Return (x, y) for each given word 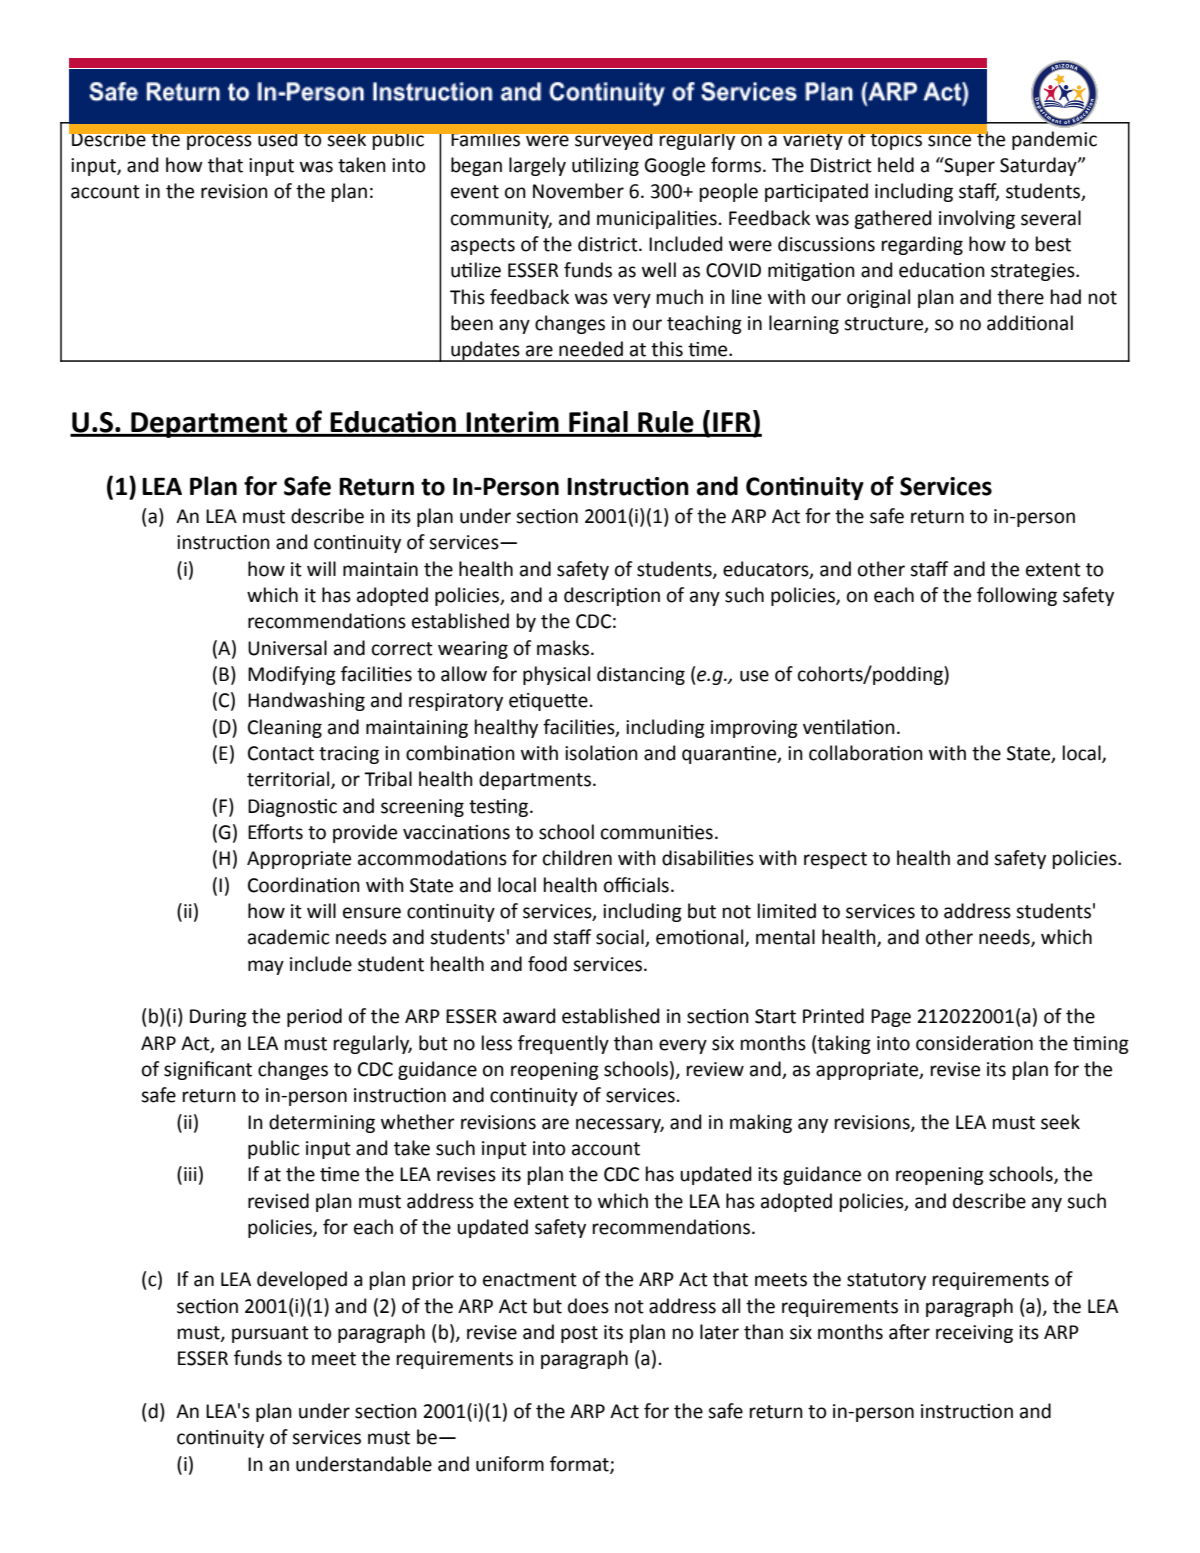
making (761, 1123)
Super (969, 166)
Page (891, 1018)
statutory (886, 1281)
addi (1006, 323)
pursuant (270, 1334)
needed (591, 349)
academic (289, 937)
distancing (641, 675)
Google (675, 166)
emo (676, 939)
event (475, 192)
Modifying (292, 675)
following (1017, 596)
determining (322, 1123)
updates (485, 351)
